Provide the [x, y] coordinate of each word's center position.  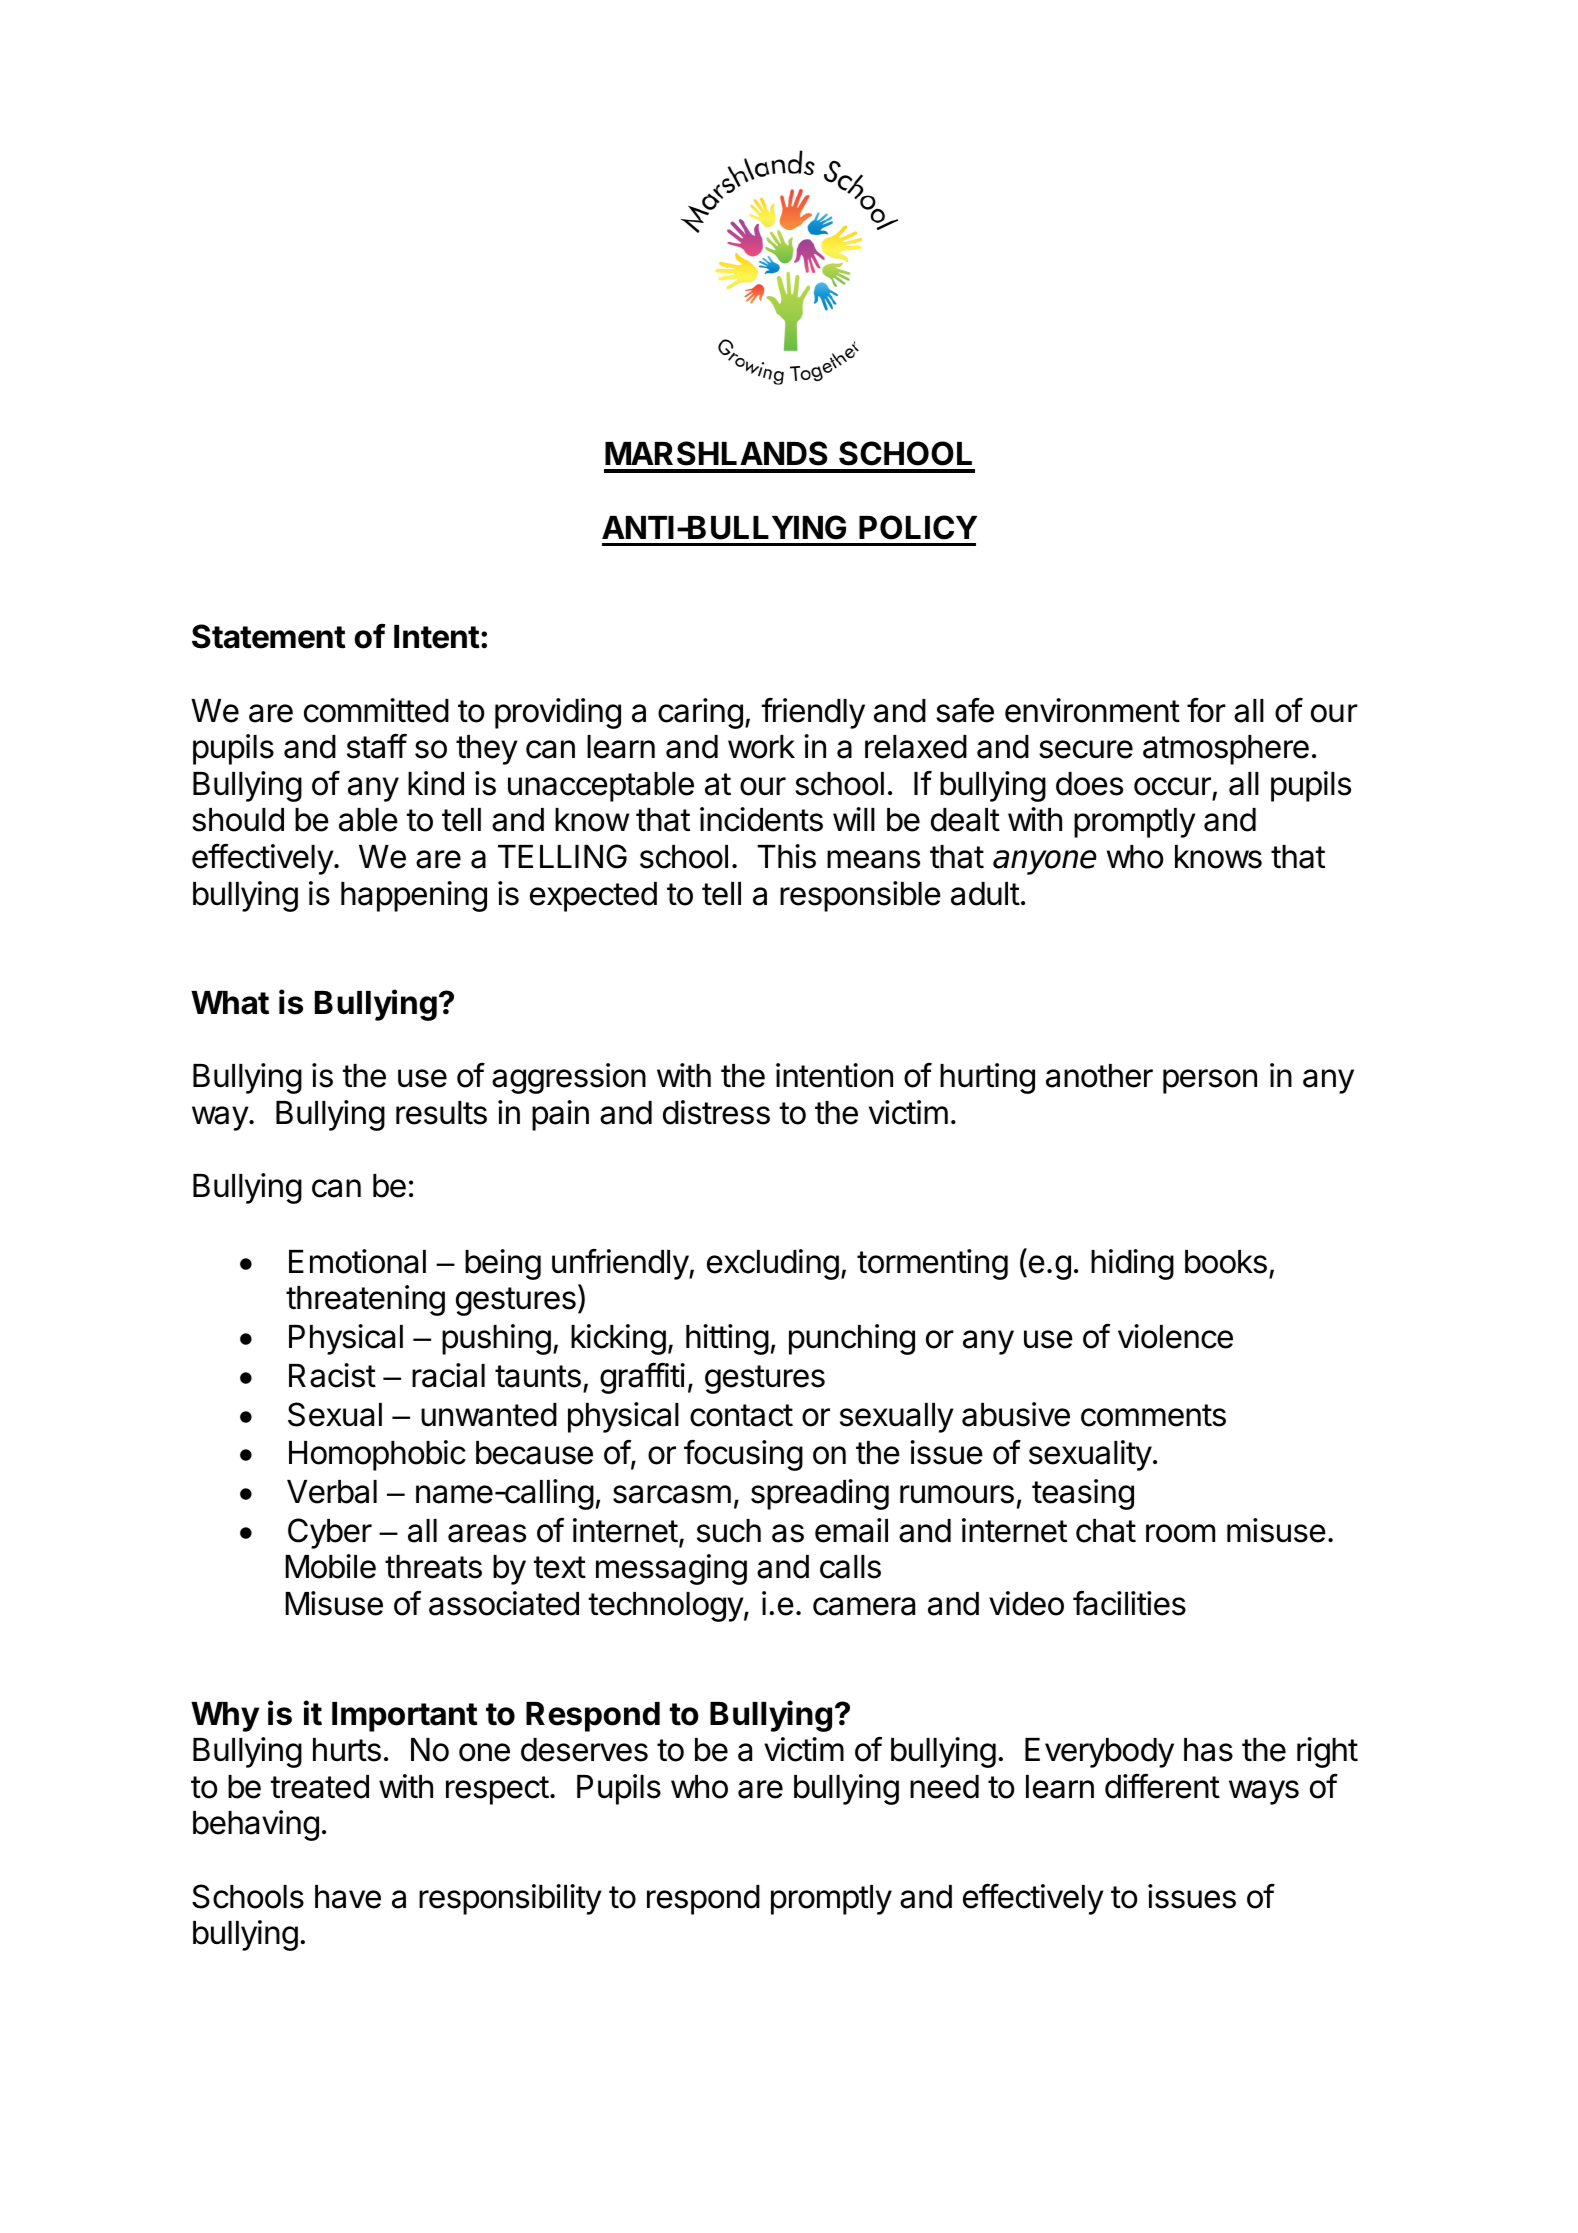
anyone [1045, 862]
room [1180, 1533]
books [1226, 1262]
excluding [773, 1264]
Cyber [330, 1533]
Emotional [357, 1261]
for [1206, 710]
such [729, 1531]
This [786, 856]
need [944, 1787]
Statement [269, 636]
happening [414, 896]
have [348, 1897]
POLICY [918, 527]
